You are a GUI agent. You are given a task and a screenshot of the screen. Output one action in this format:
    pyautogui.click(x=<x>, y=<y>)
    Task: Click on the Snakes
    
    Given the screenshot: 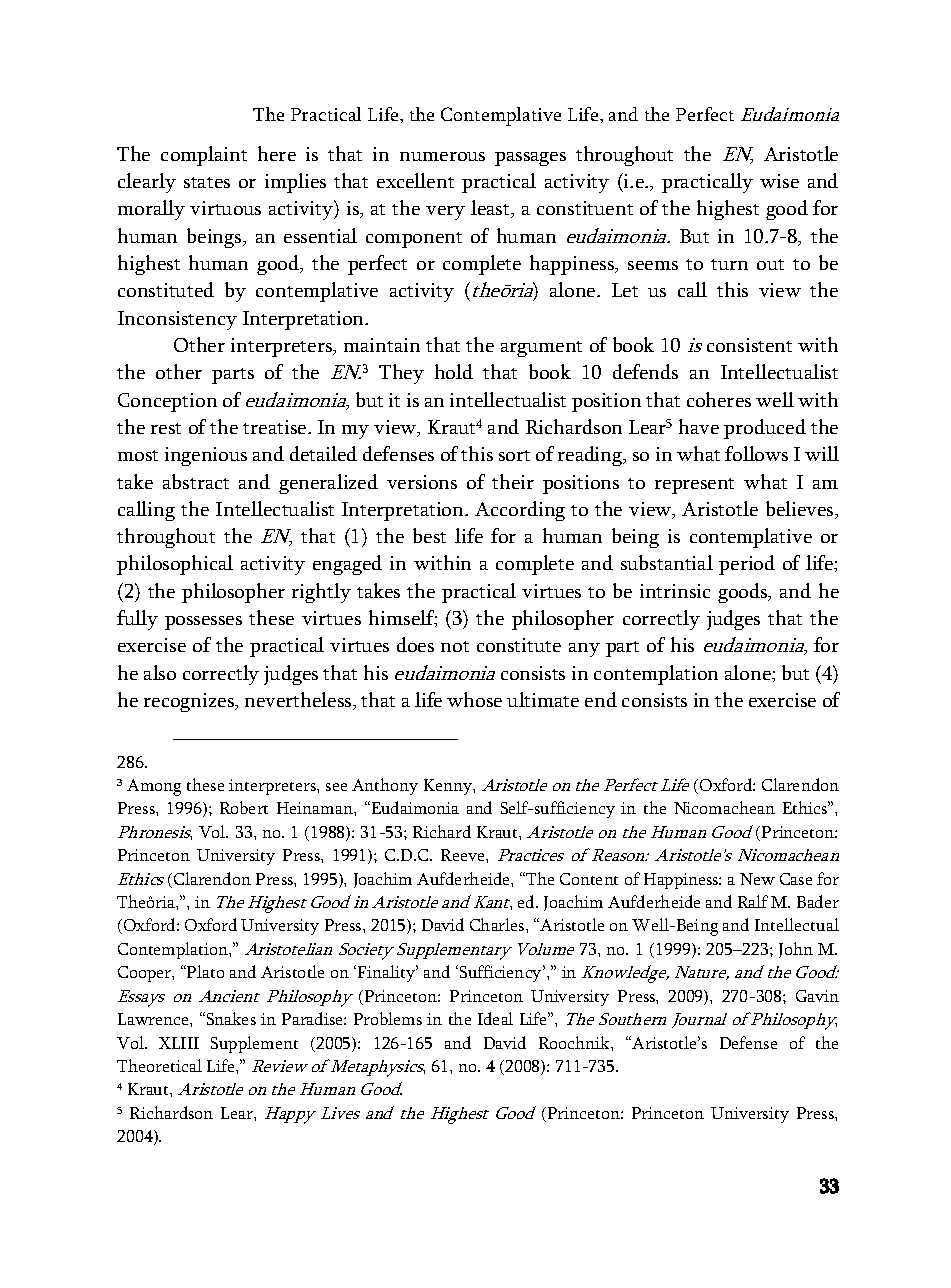 What is the action you would take?
    pyautogui.click(x=230, y=1018)
